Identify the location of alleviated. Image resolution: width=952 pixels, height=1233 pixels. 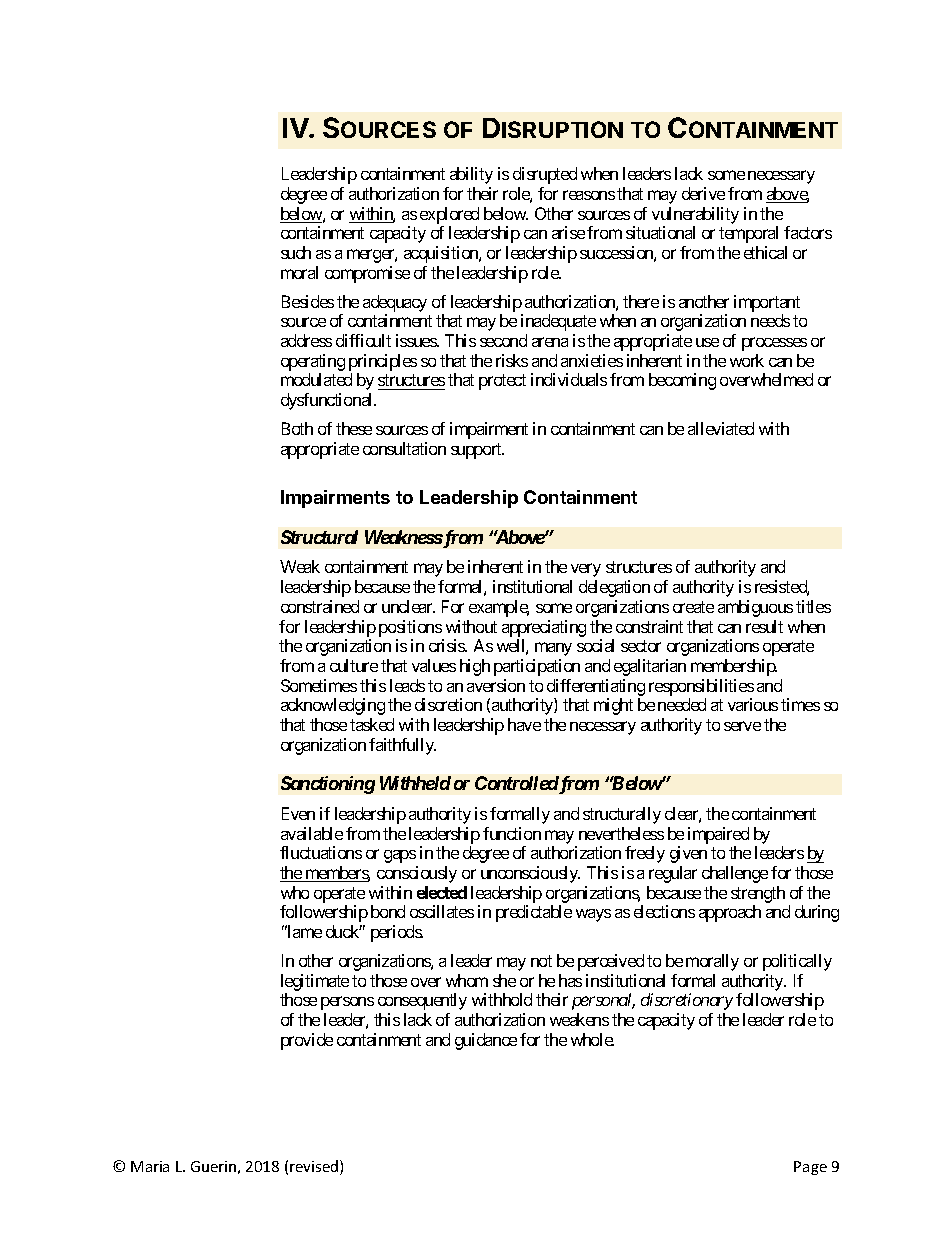
(721, 428).
